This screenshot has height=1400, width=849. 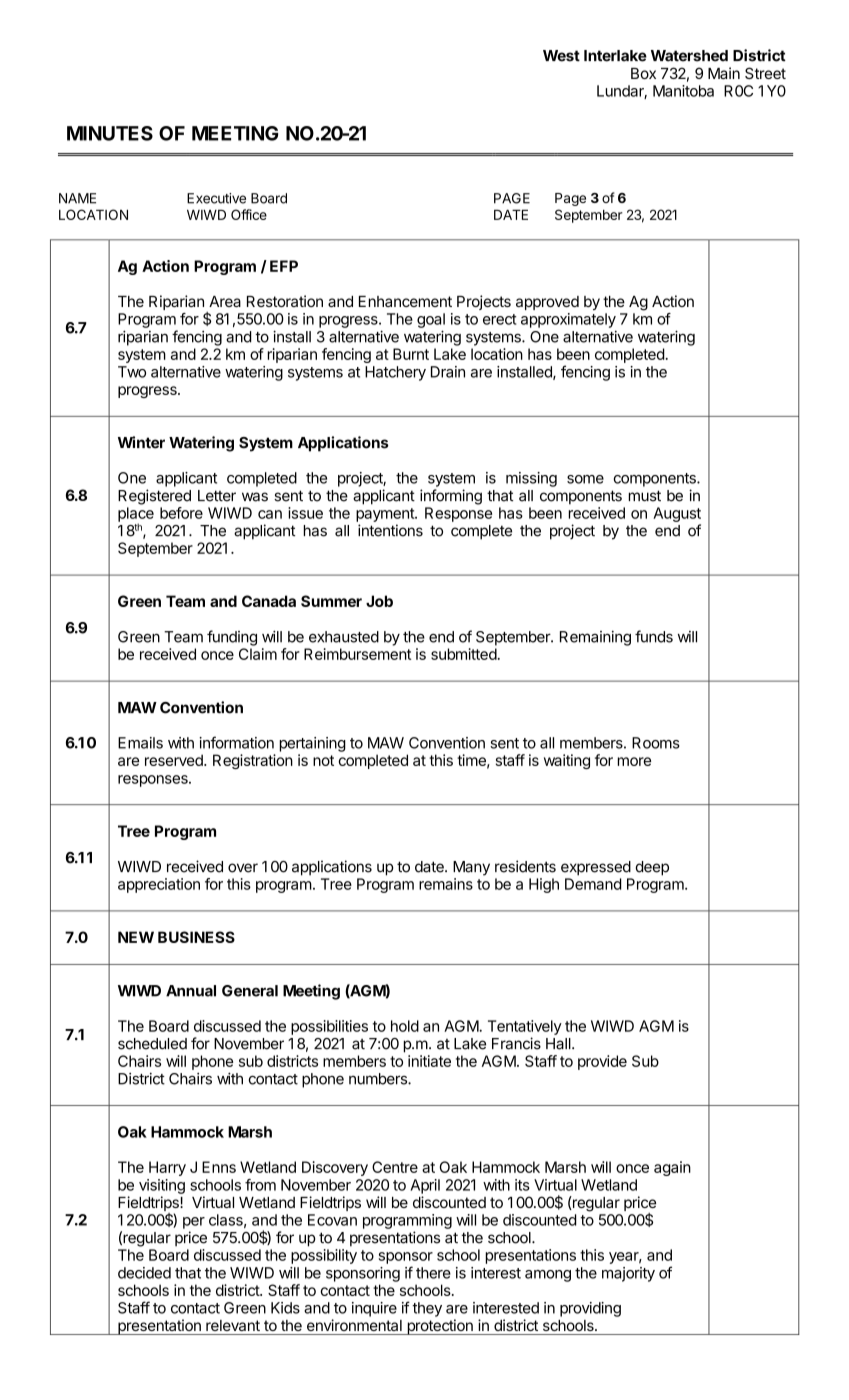 I want to click on Reimbursement, so click(x=357, y=654).
